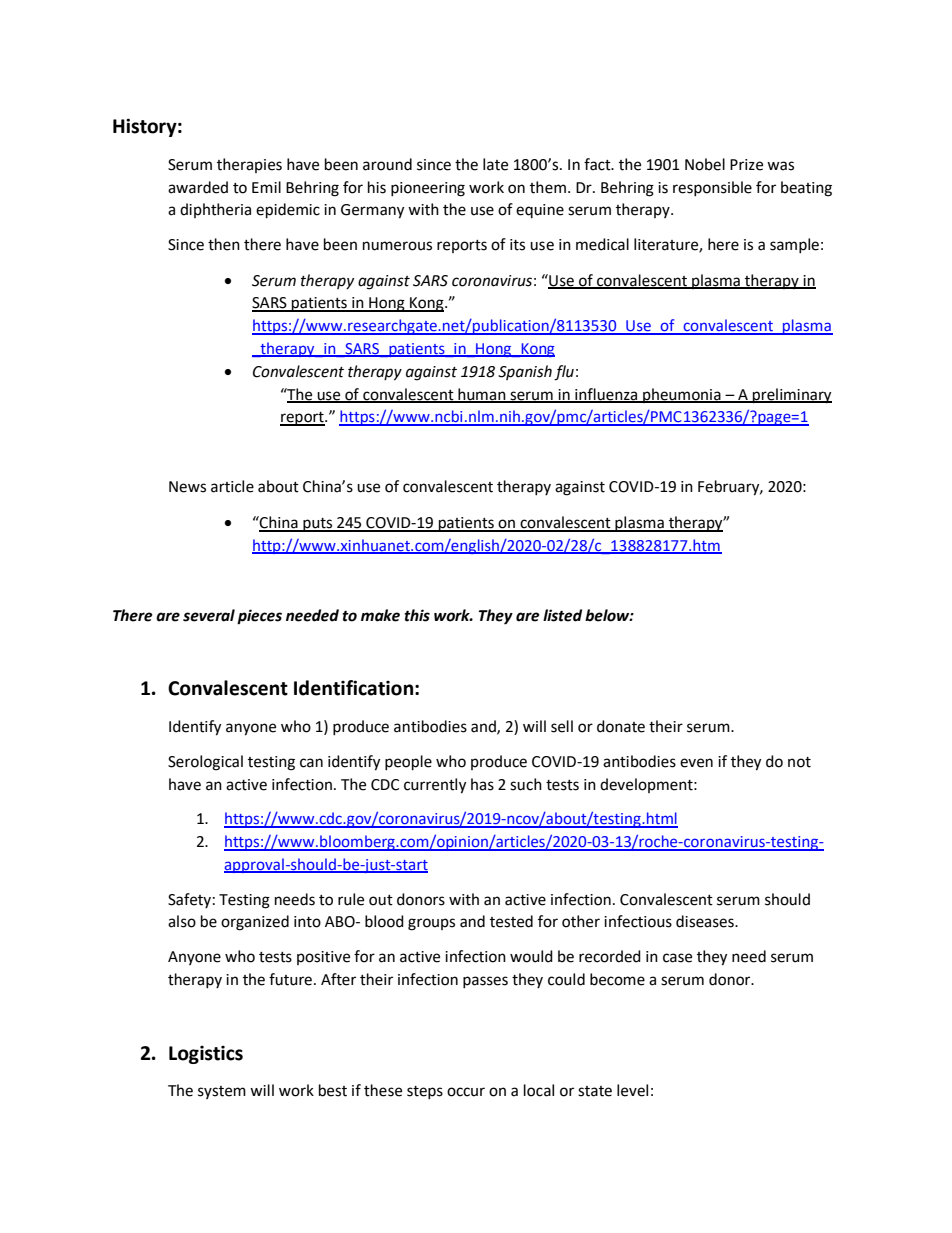  I want to click on human, so click(482, 395).
